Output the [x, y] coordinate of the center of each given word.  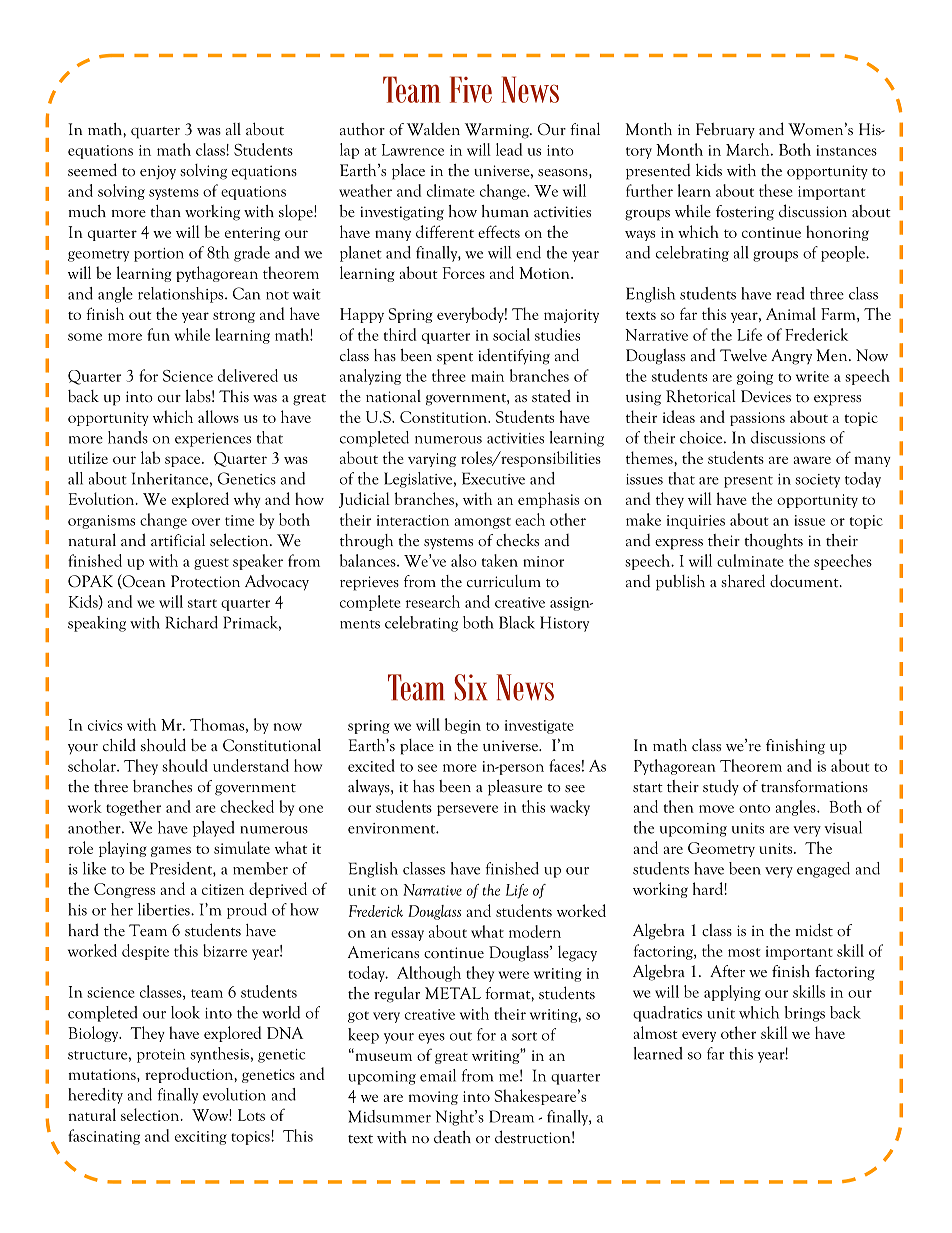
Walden [433, 129]
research [432, 601]
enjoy [158, 172]
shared [743, 580]
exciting [201, 1138]
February [725, 130]
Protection [205, 581]
